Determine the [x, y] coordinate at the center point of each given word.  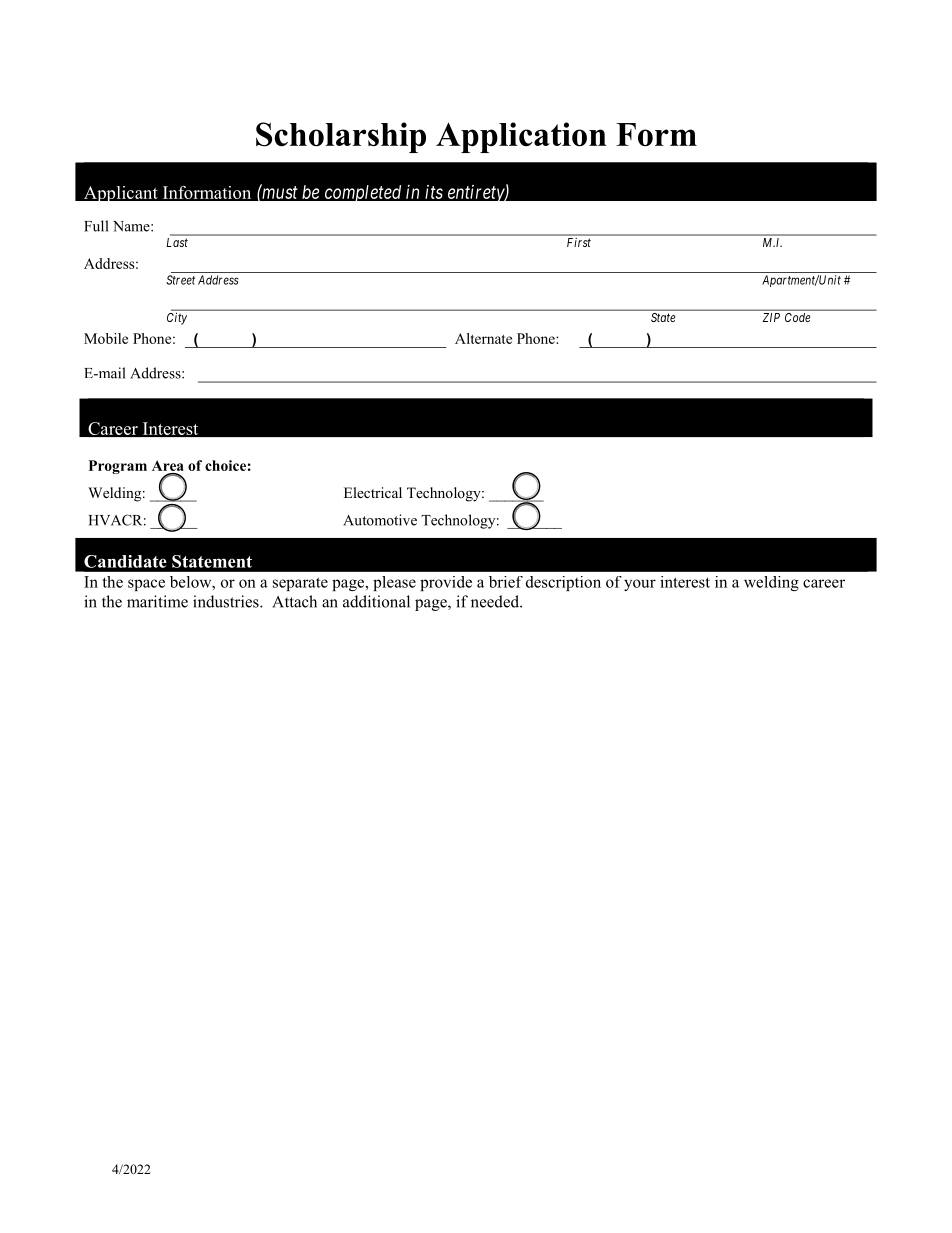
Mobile [106, 338]
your [640, 585]
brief [506, 582]
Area [168, 465]
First [579, 242]
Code [797, 317]
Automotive [380, 520]
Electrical [373, 492]
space [146, 585]
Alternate [483, 338]
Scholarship [341, 137]
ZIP [771, 317]
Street [180, 280]
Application [521, 137]
